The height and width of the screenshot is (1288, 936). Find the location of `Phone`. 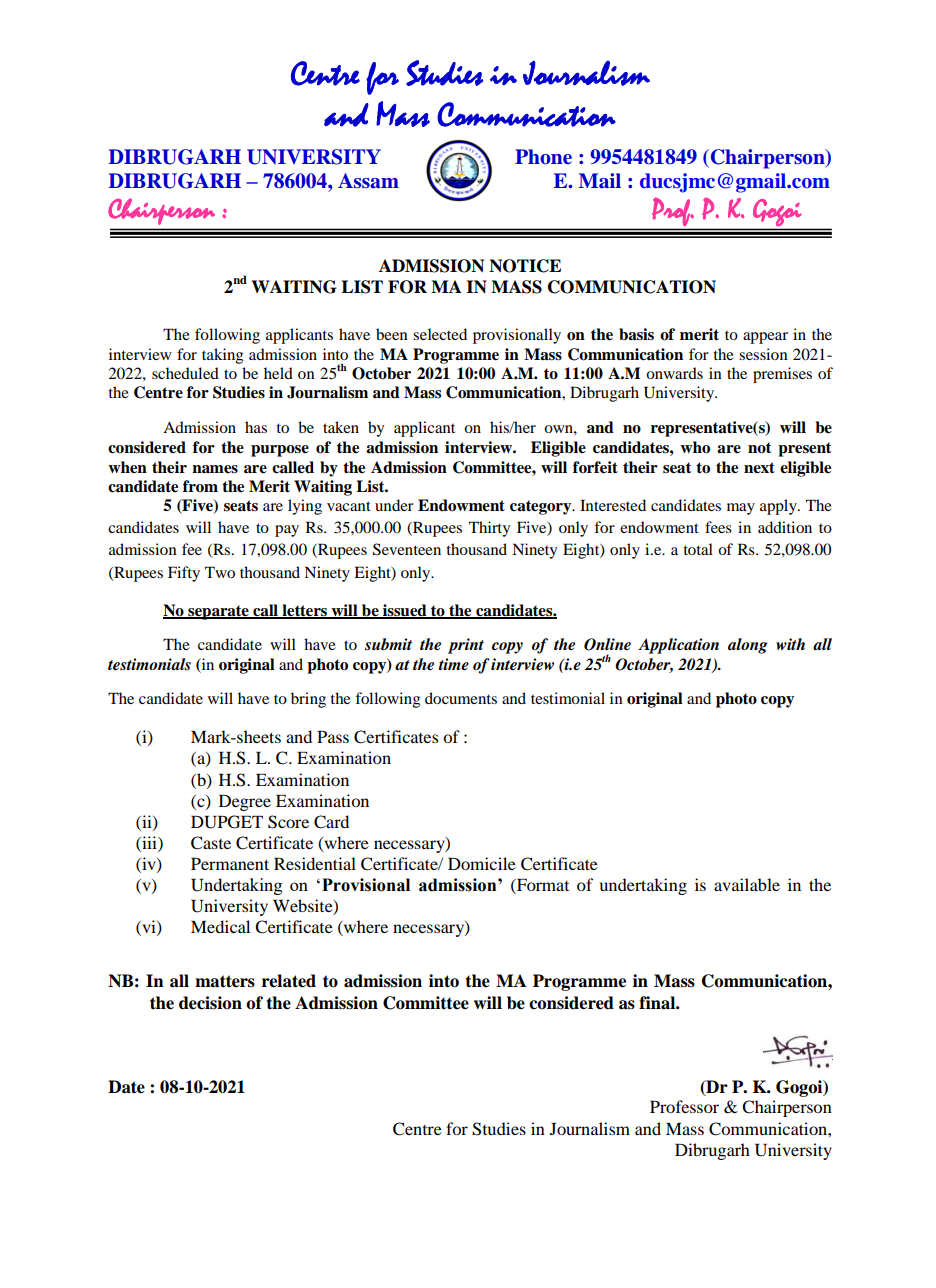

Phone is located at coordinates (543, 157).
